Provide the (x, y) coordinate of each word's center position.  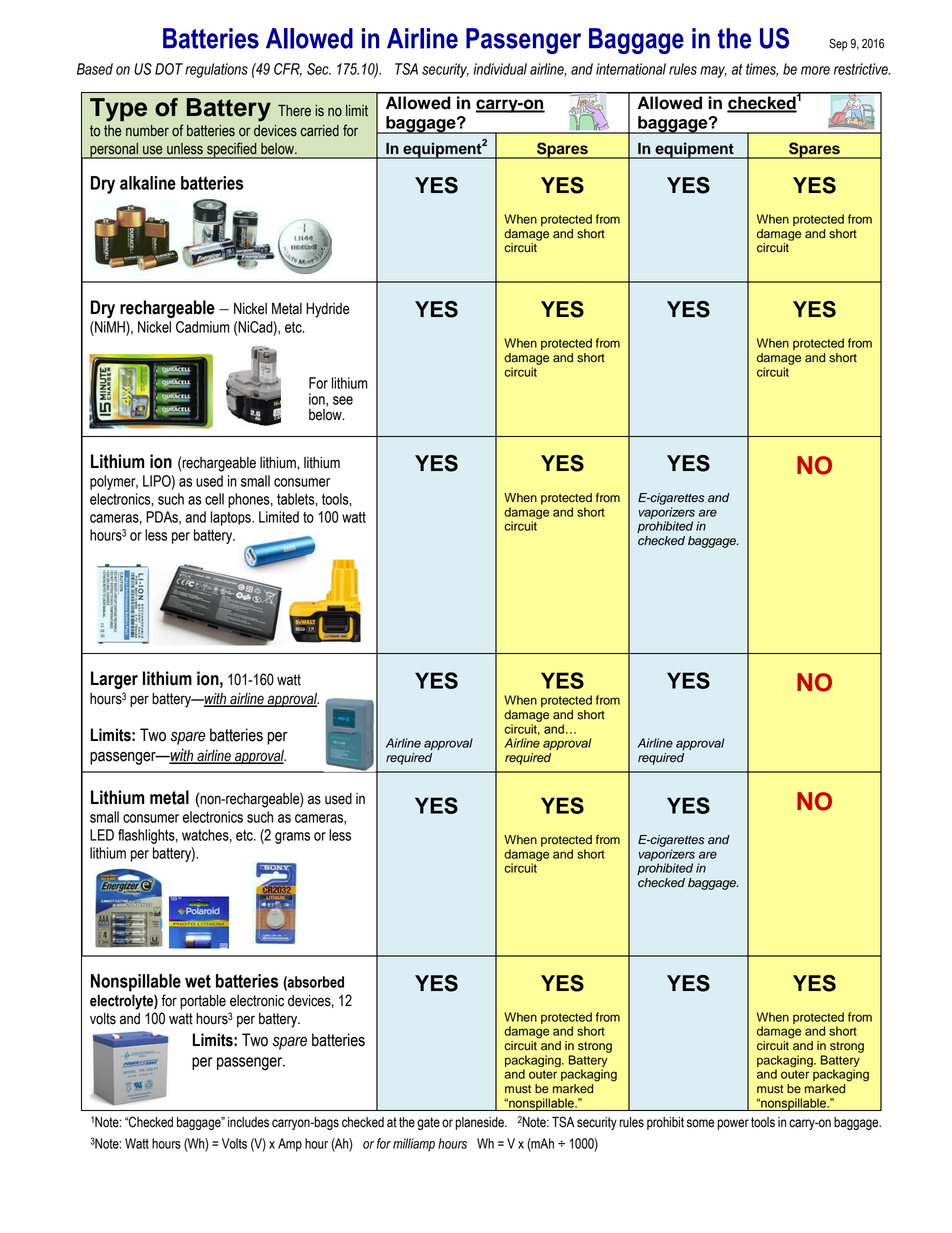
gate (428, 1123)
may (713, 72)
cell (214, 499)
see (343, 400)
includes (248, 1122)
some (700, 1123)
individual (500, 69)
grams (292, 838)
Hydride (328, 310)
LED (102, 835)
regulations (216, 70)
